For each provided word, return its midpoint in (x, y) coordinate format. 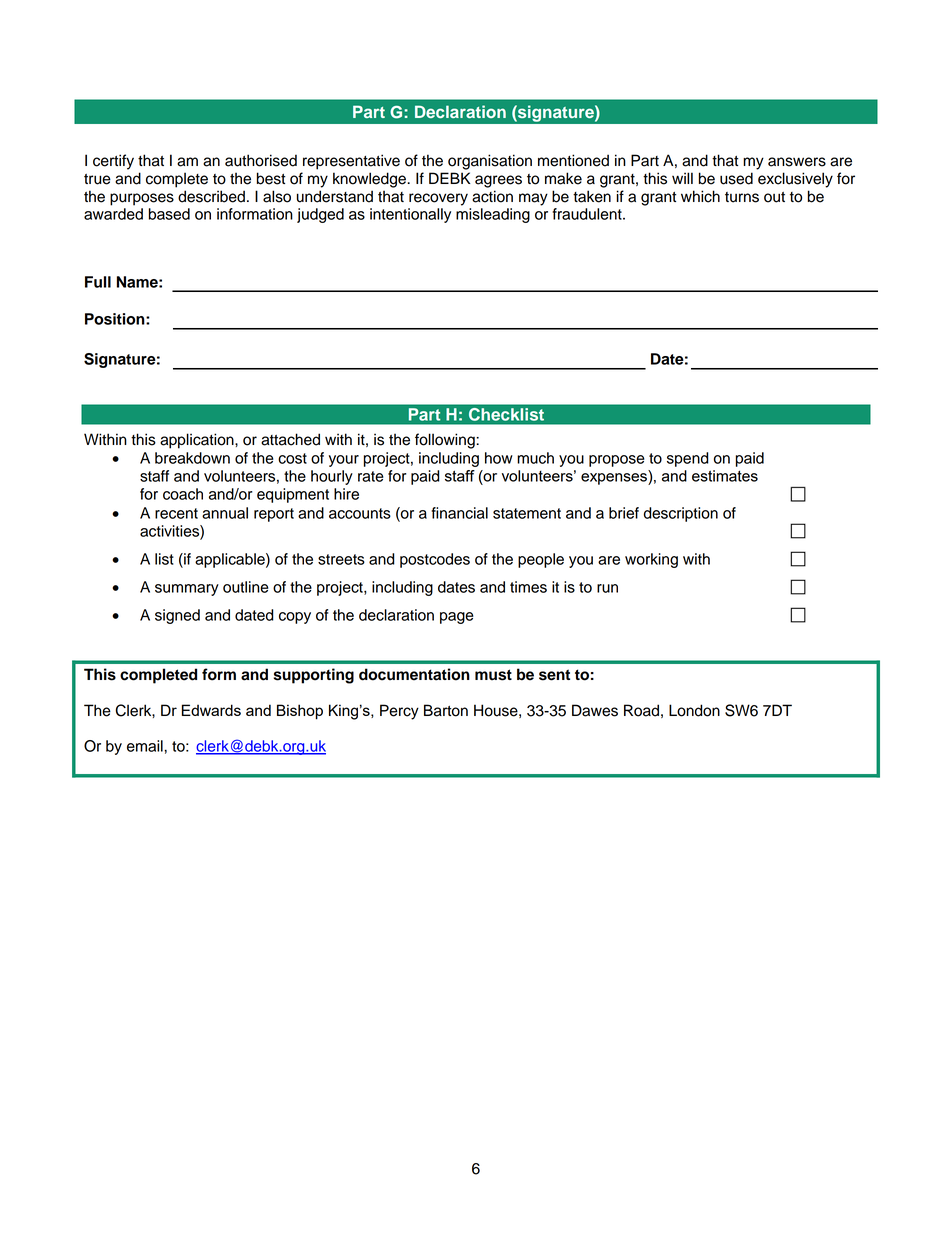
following (446, 441)
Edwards (211, 710)
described (211, 196)
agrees (498, 181)
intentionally (410, 215)
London (694, 710)
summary (187, 590)
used (736, 178)
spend (688, 459)
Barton (446, 710)
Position (116, 319)
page (457, 618)
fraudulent (588, 214)
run (607, 588)
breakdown (192, 458)
